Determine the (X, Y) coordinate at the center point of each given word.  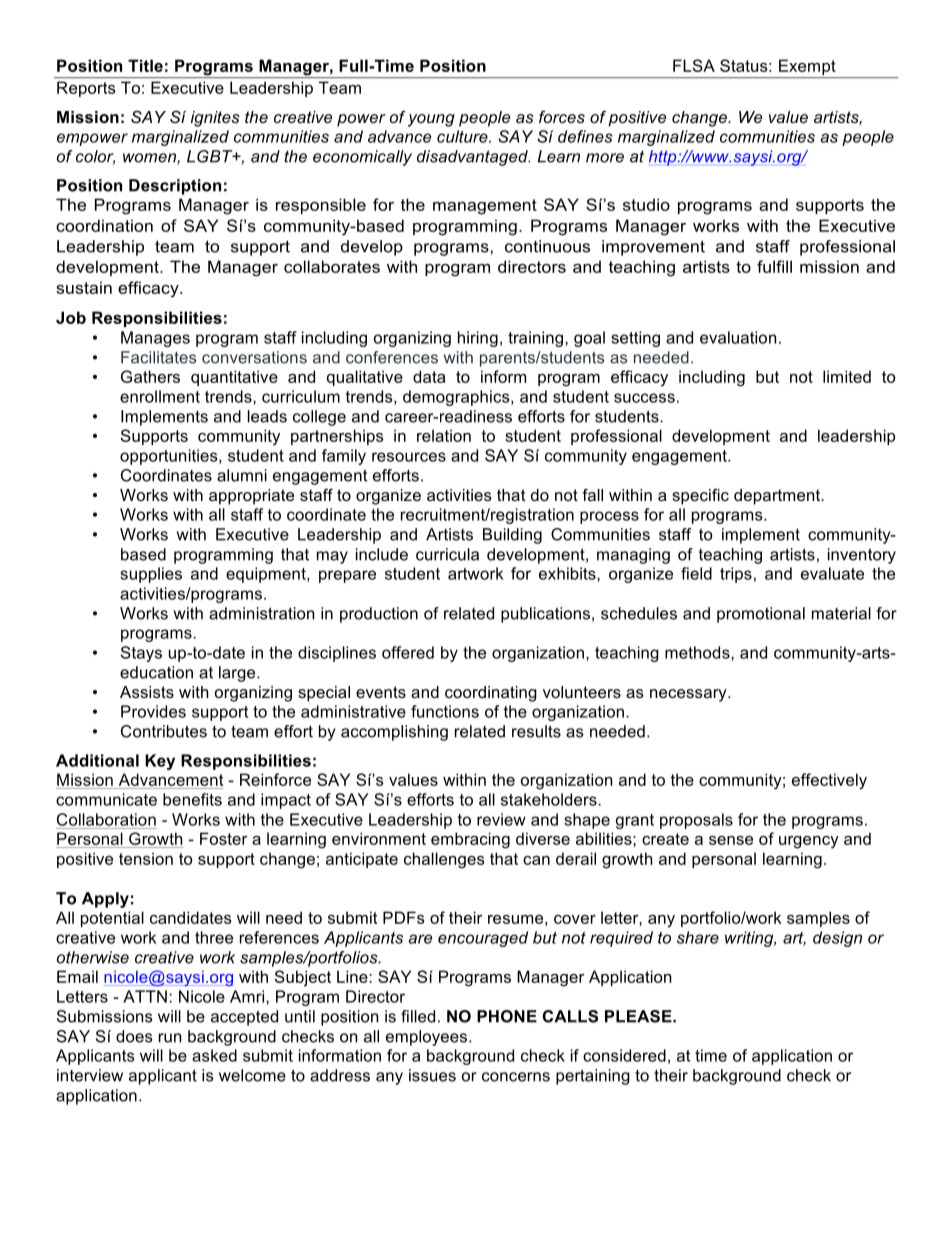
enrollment (160, 396)
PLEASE (639, 1016)
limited (847, 376)
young (431, 120)
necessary (689, 695)
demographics (457, 398)
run (170, 1038)
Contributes (164, 731)
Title (145, 65)
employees (428, 1038)
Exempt (807, 68)
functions (445, 711)
